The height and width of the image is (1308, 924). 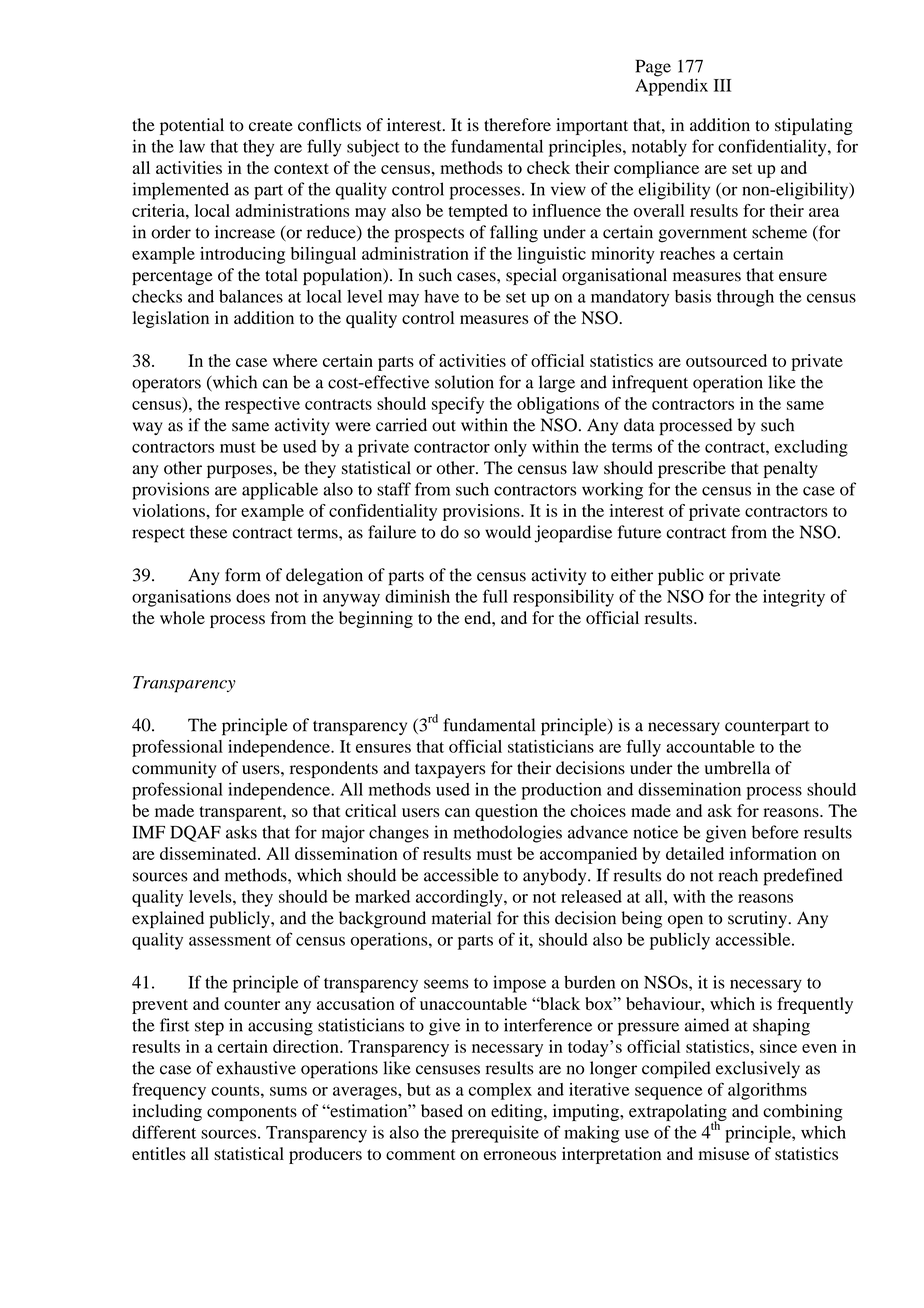 What do you see at coordinates (517, 125) in the image?
I see `therefore` at bounding box center [517, 125].
